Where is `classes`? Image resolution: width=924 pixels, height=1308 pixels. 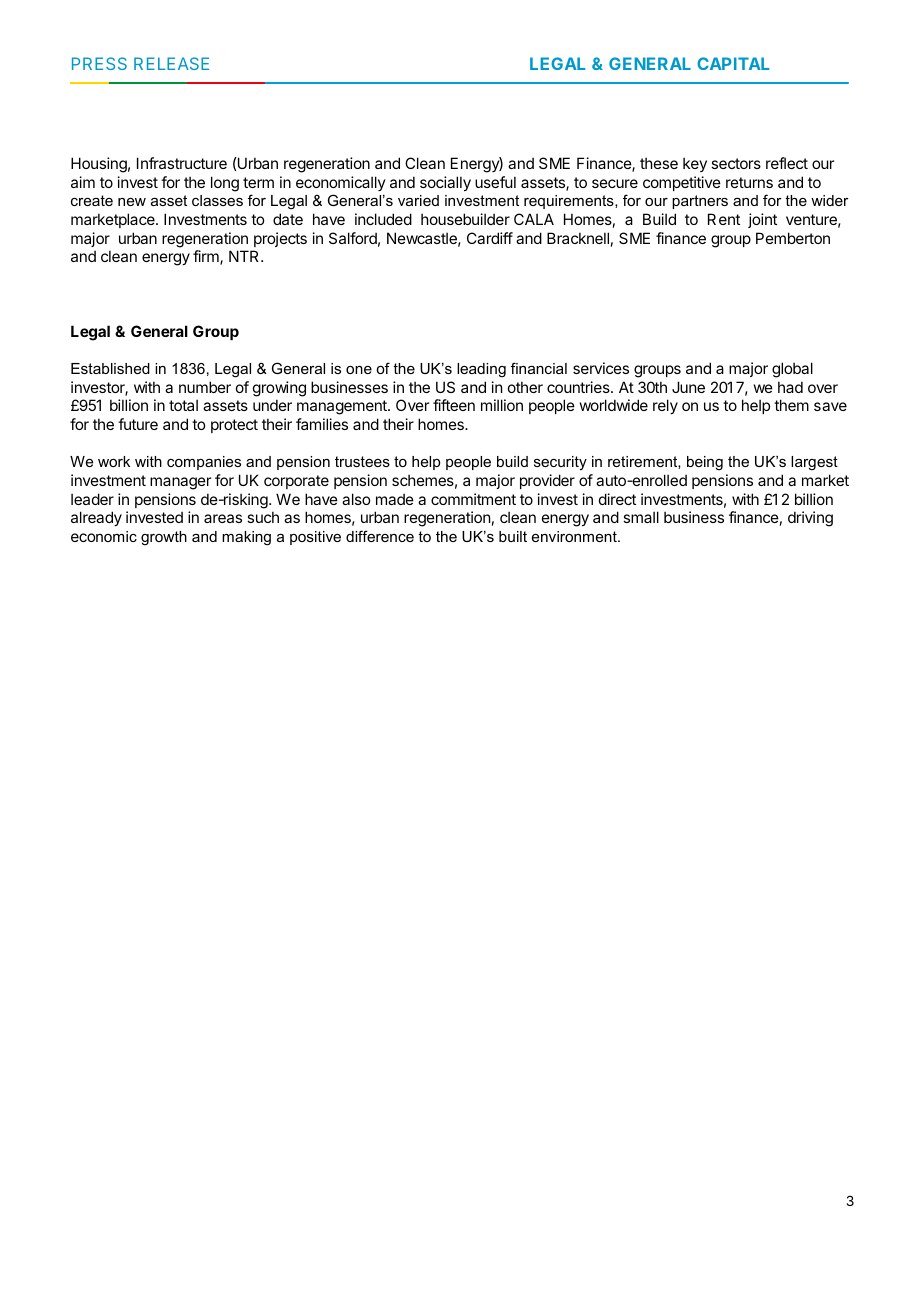
classes is located at coordinates (217, 200).
